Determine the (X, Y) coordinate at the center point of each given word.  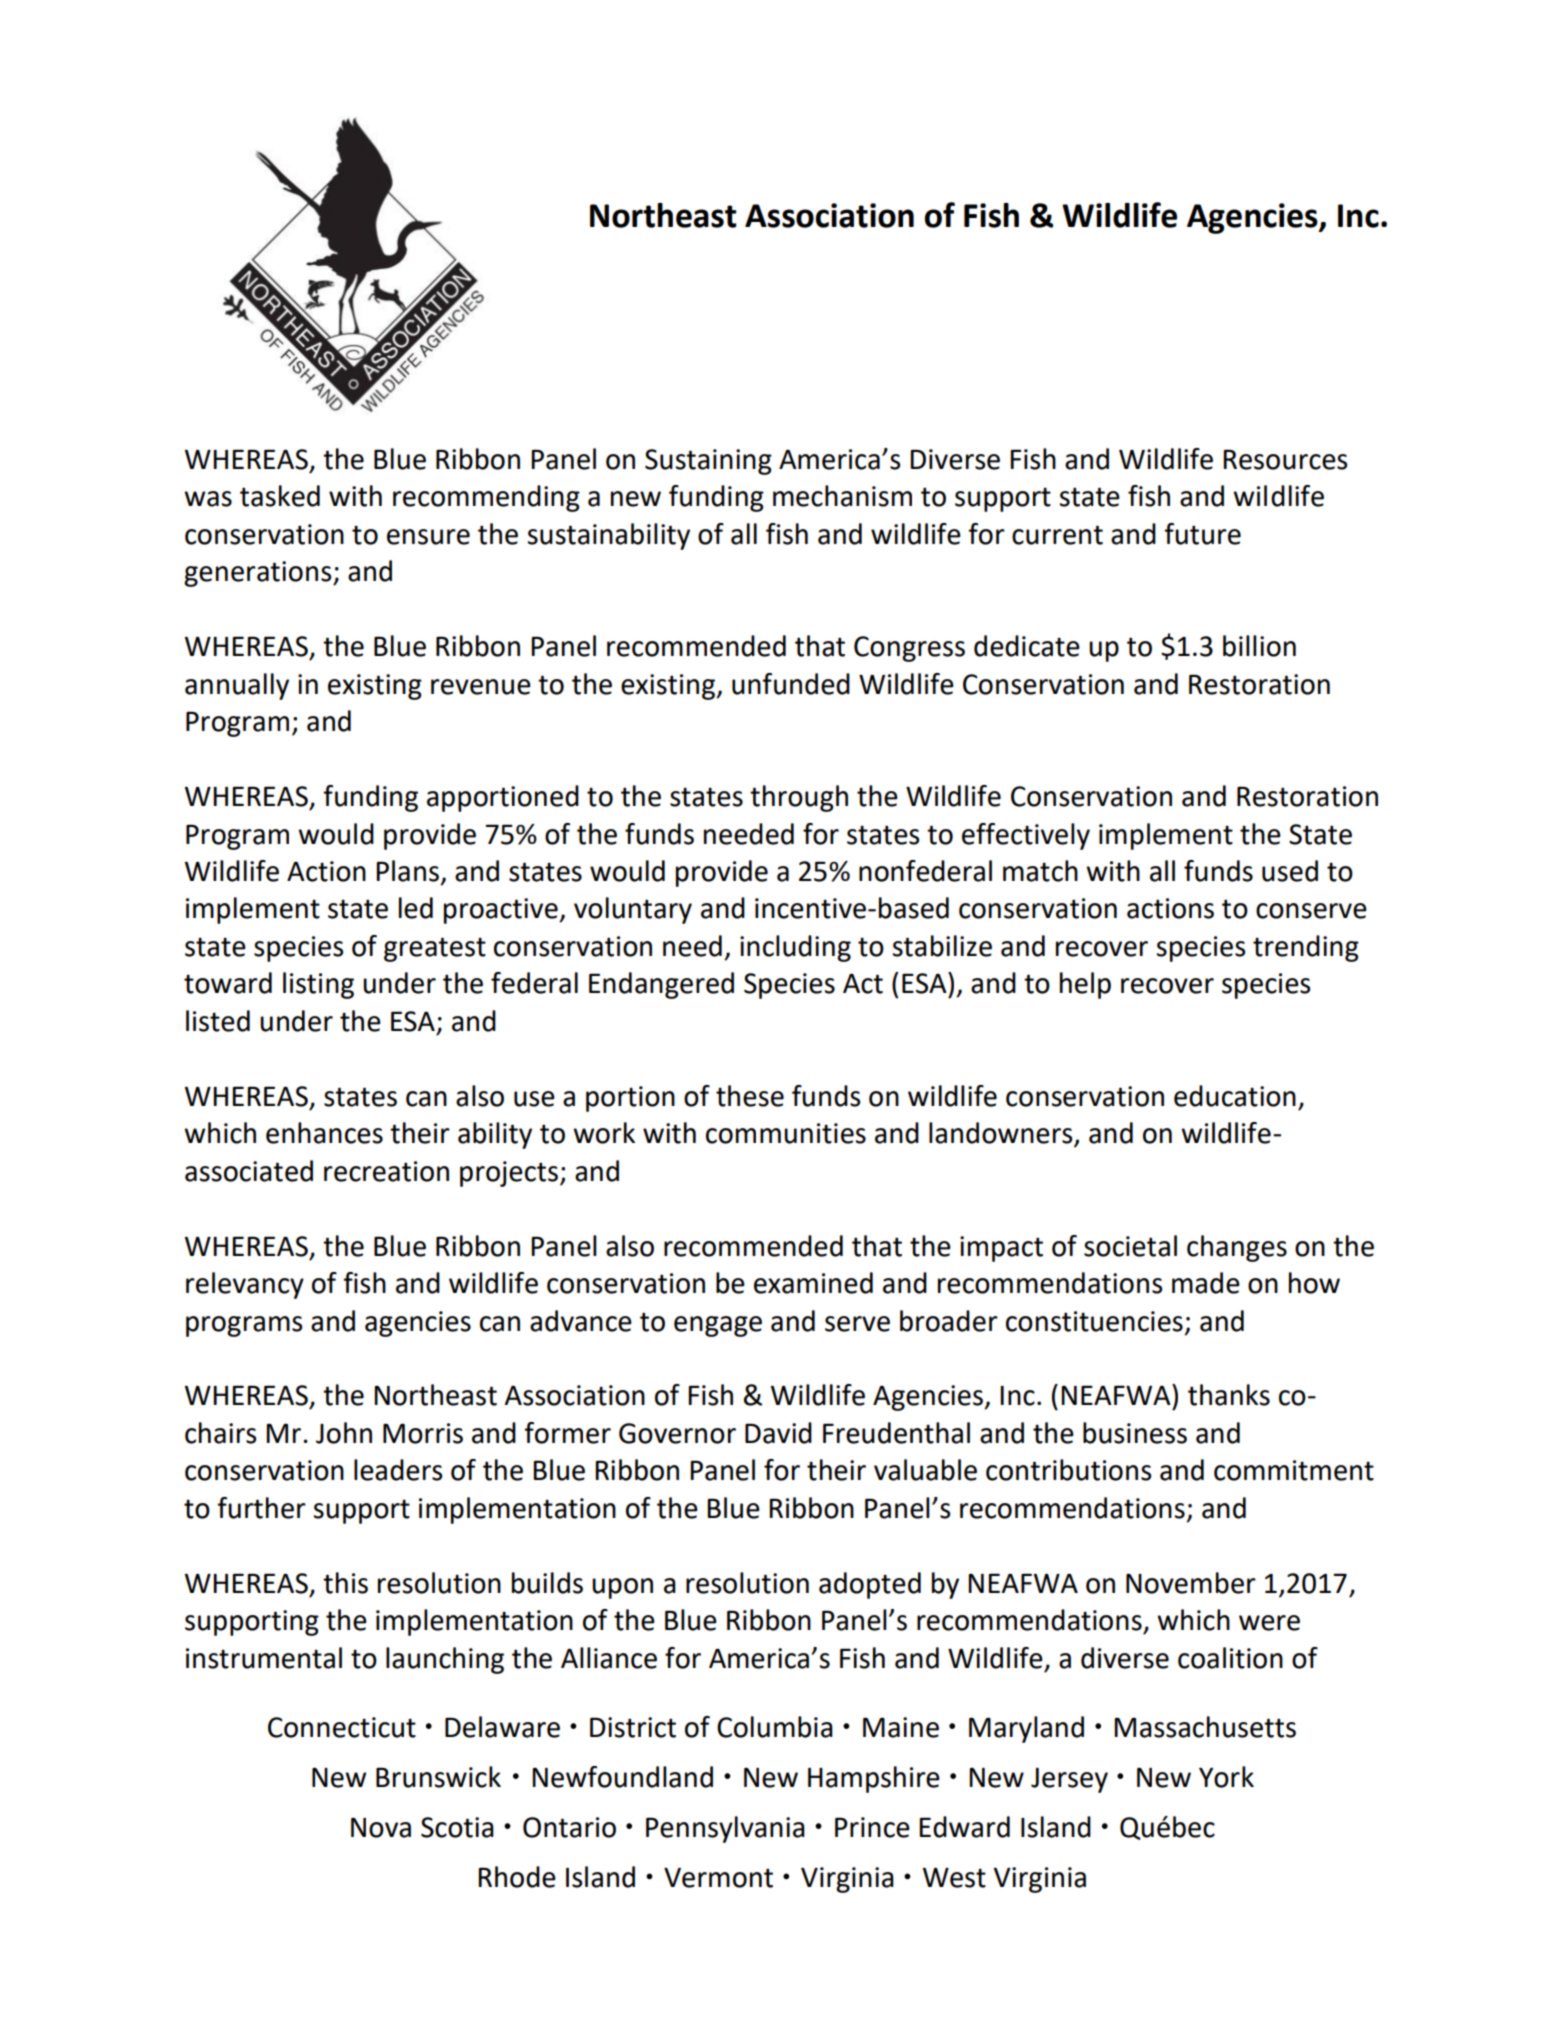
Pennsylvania (725, 1829)
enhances (324, 1133)
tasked (280, 496)
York (1226, 1777)
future (1202, 534)
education (1235, 1096)
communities (786, 1133)
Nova (381, 1828)
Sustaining (708, 462)
